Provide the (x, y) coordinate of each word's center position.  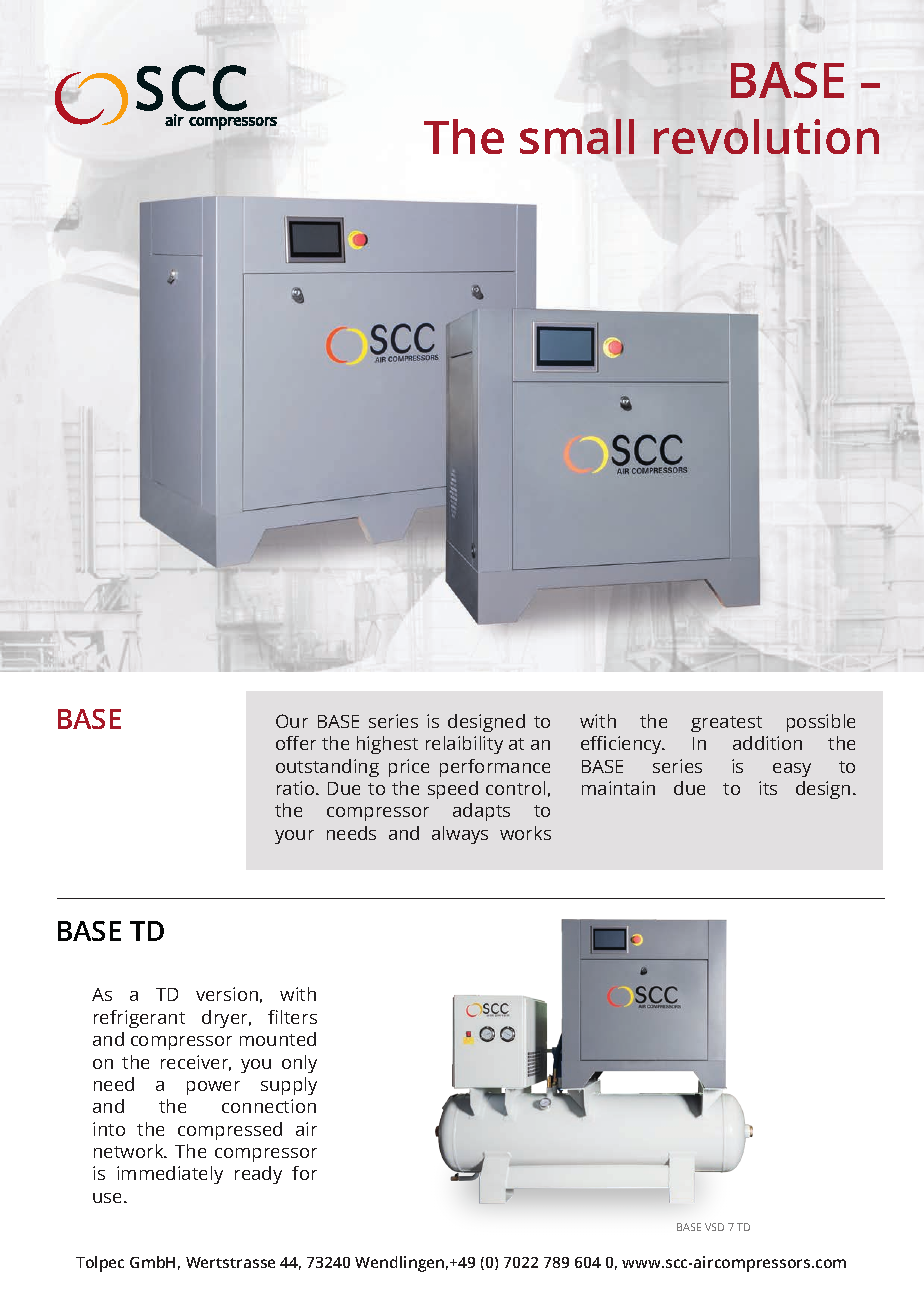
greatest (726, 724)
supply (289, 1086)
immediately (170, 1175)
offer (296, 743)
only (299, 1064)
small (577, 136)
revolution (766, 136)
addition (767, 743)
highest (387, 745)
